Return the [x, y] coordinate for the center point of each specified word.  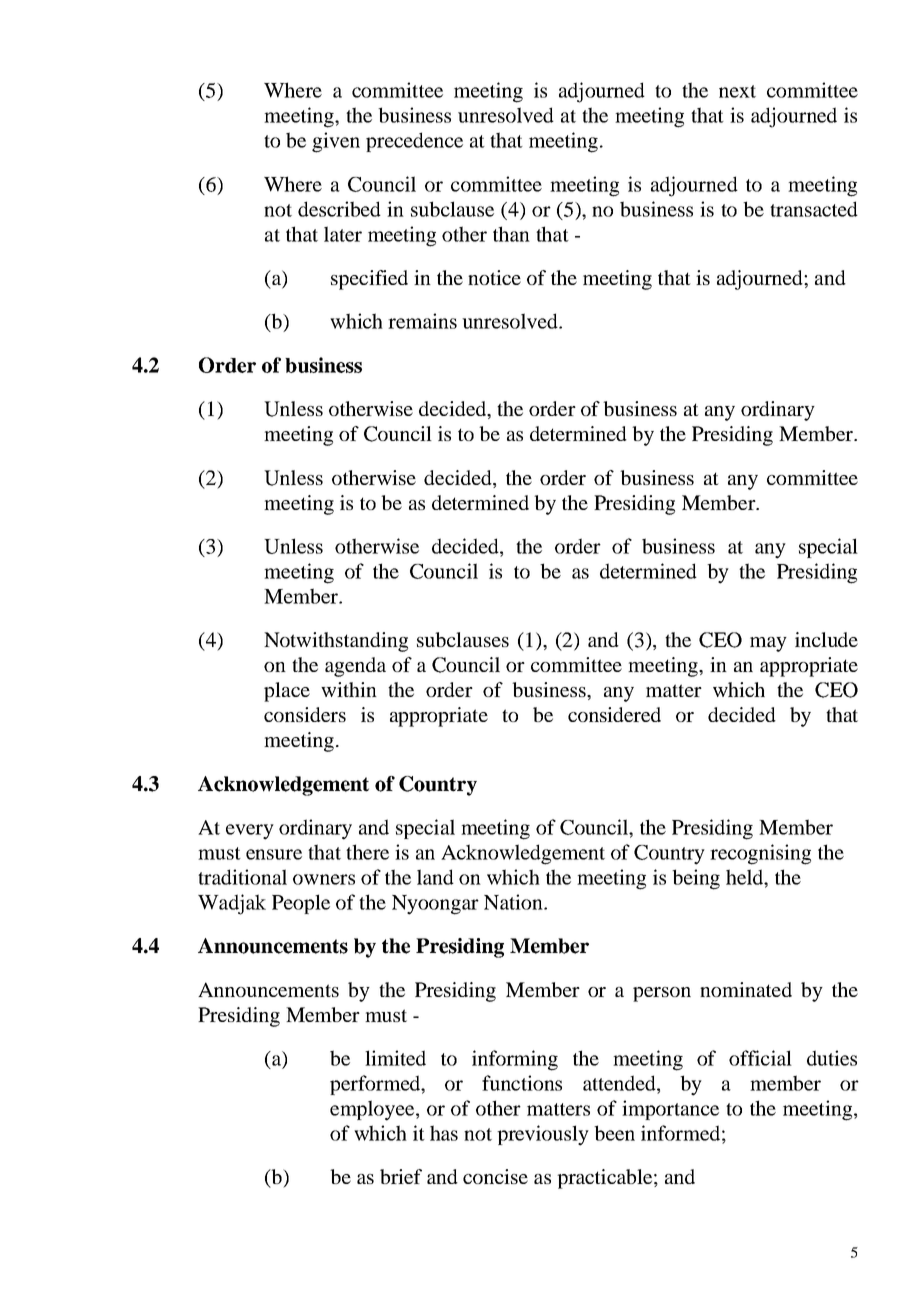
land [435, 877]
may [768, 644]
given [336, 142]
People [301, 904]
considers [305, 714]
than [511, 234]
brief [401, 1176]
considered [614, 714]
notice [494, 277]
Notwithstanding [336, 642]
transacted [814, 209]
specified [369, 280]
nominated [746, 989]
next [737, 91]
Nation [514, 902]
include [826, 639]
